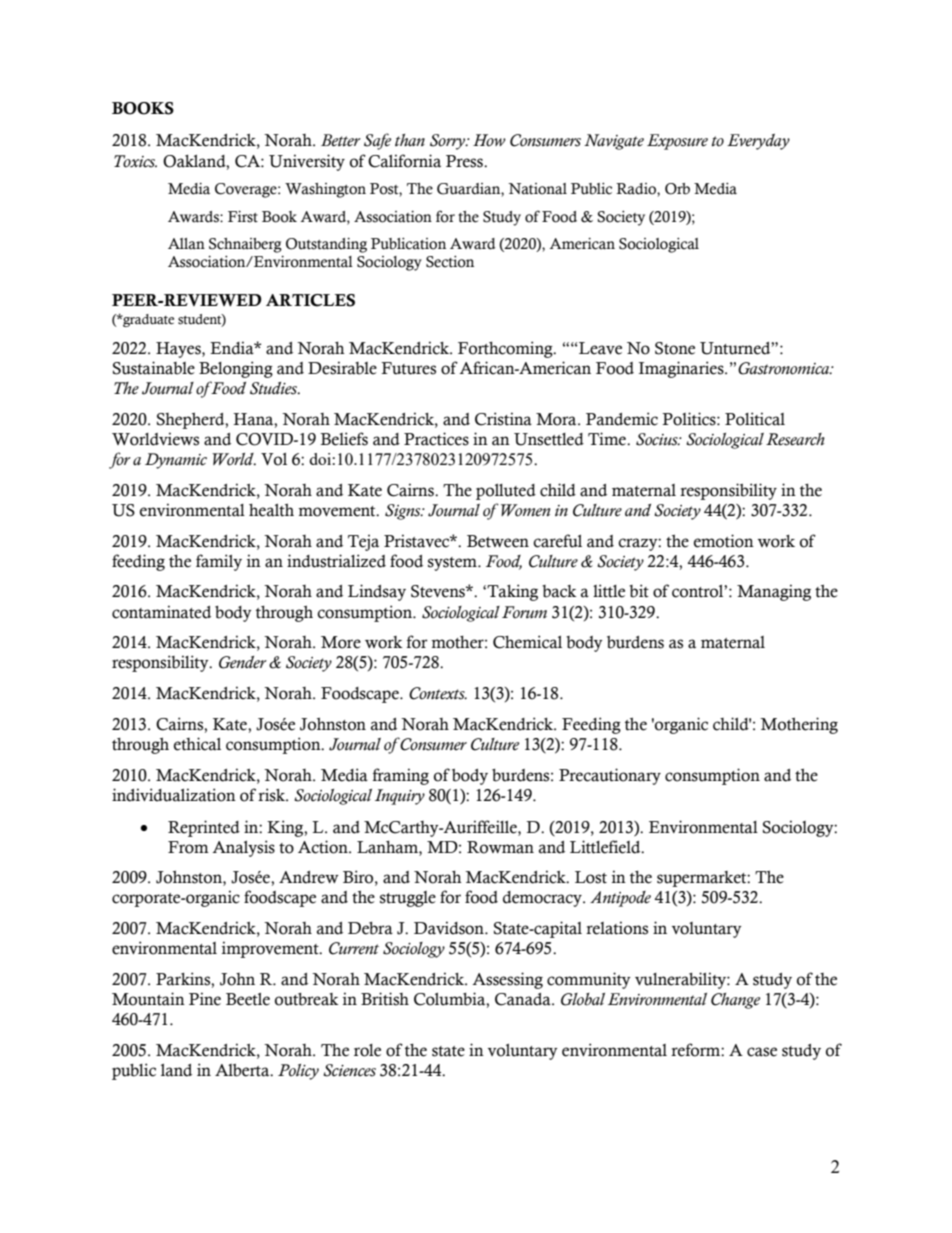  Describe the element at coordinates (524, 612) in the screenshot. I see `Forum` at that location.
